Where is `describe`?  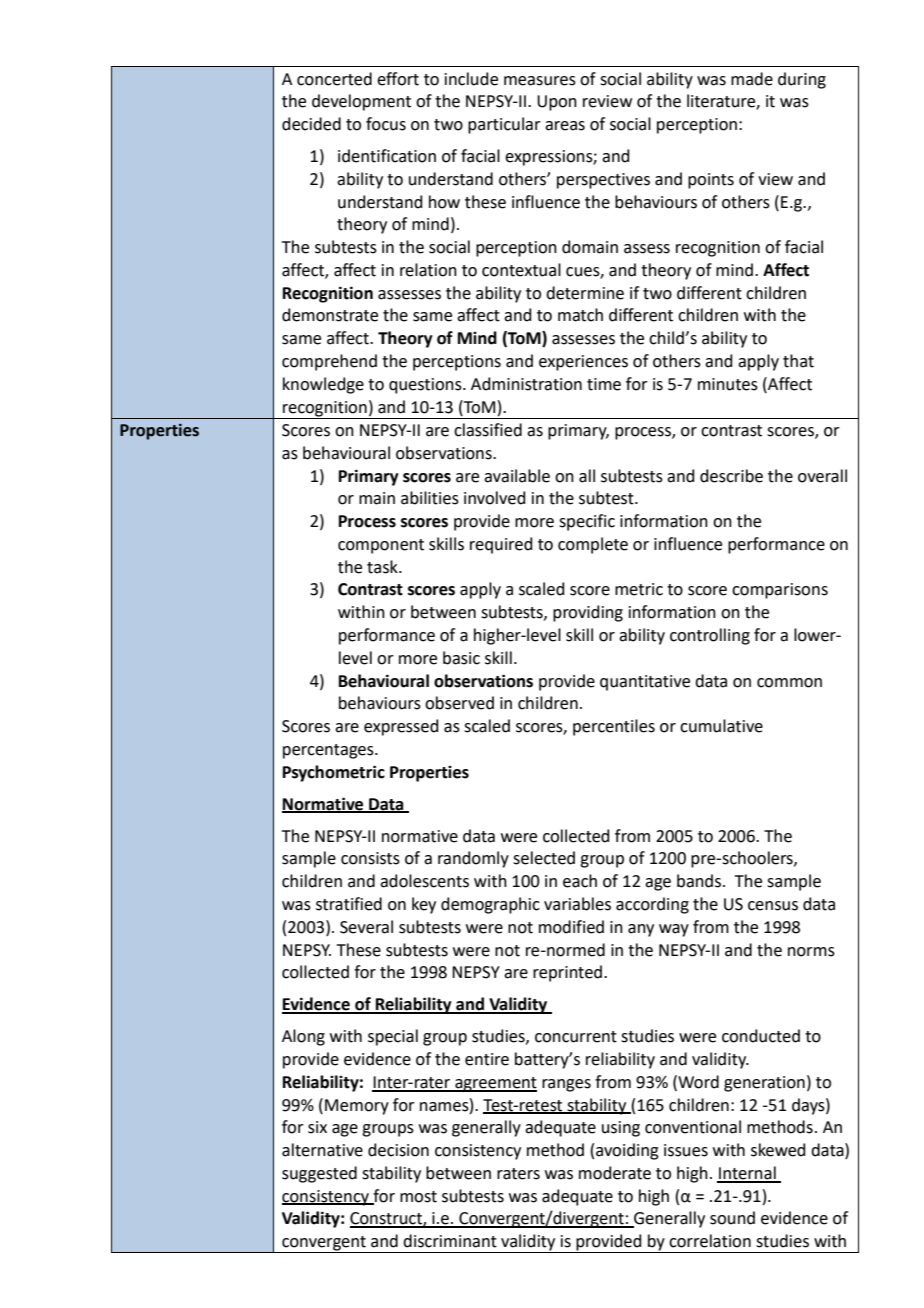 describe is located at coordinates (731, 476).
